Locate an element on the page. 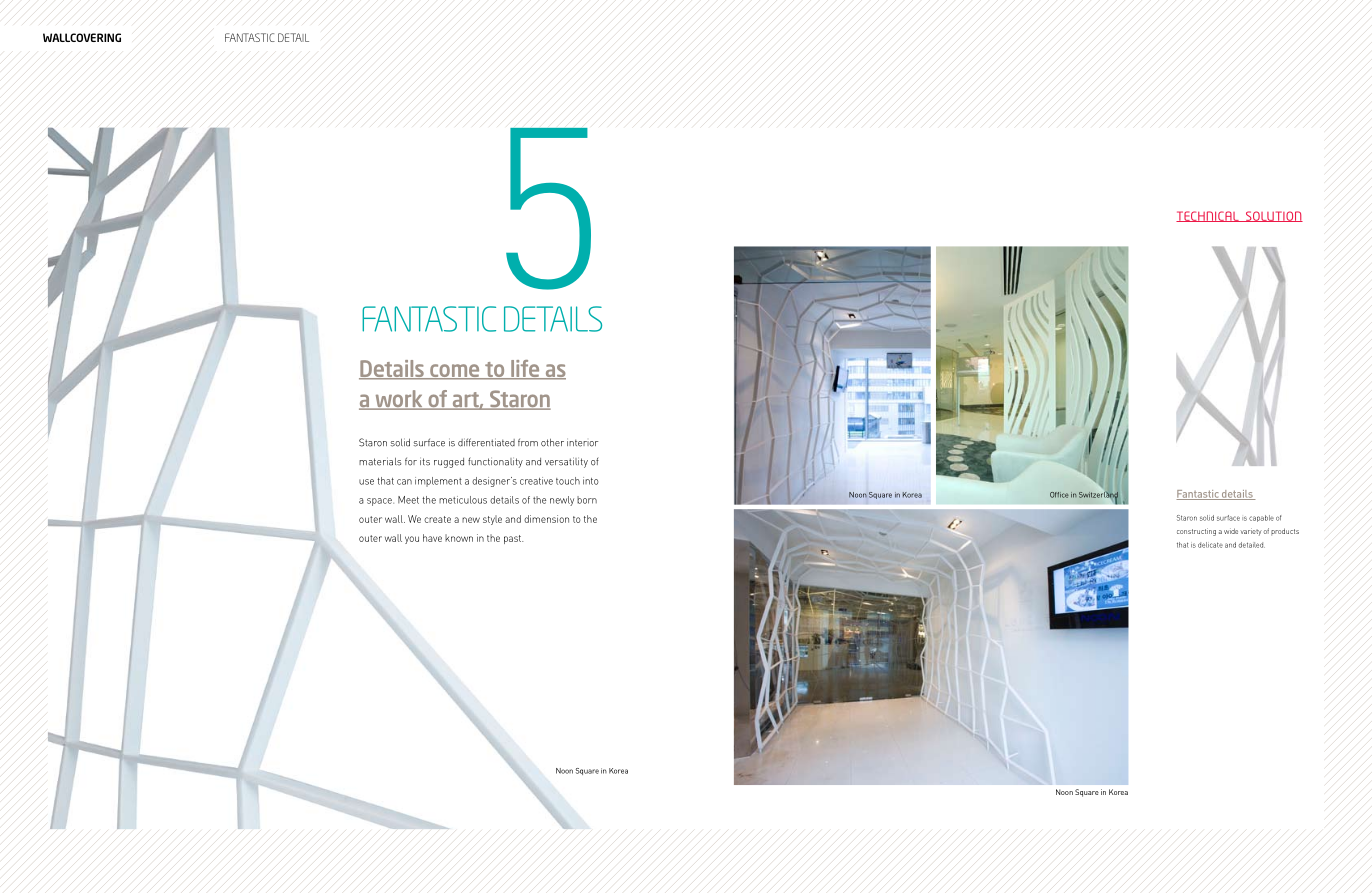  life is located at coordinates (525, 370).
